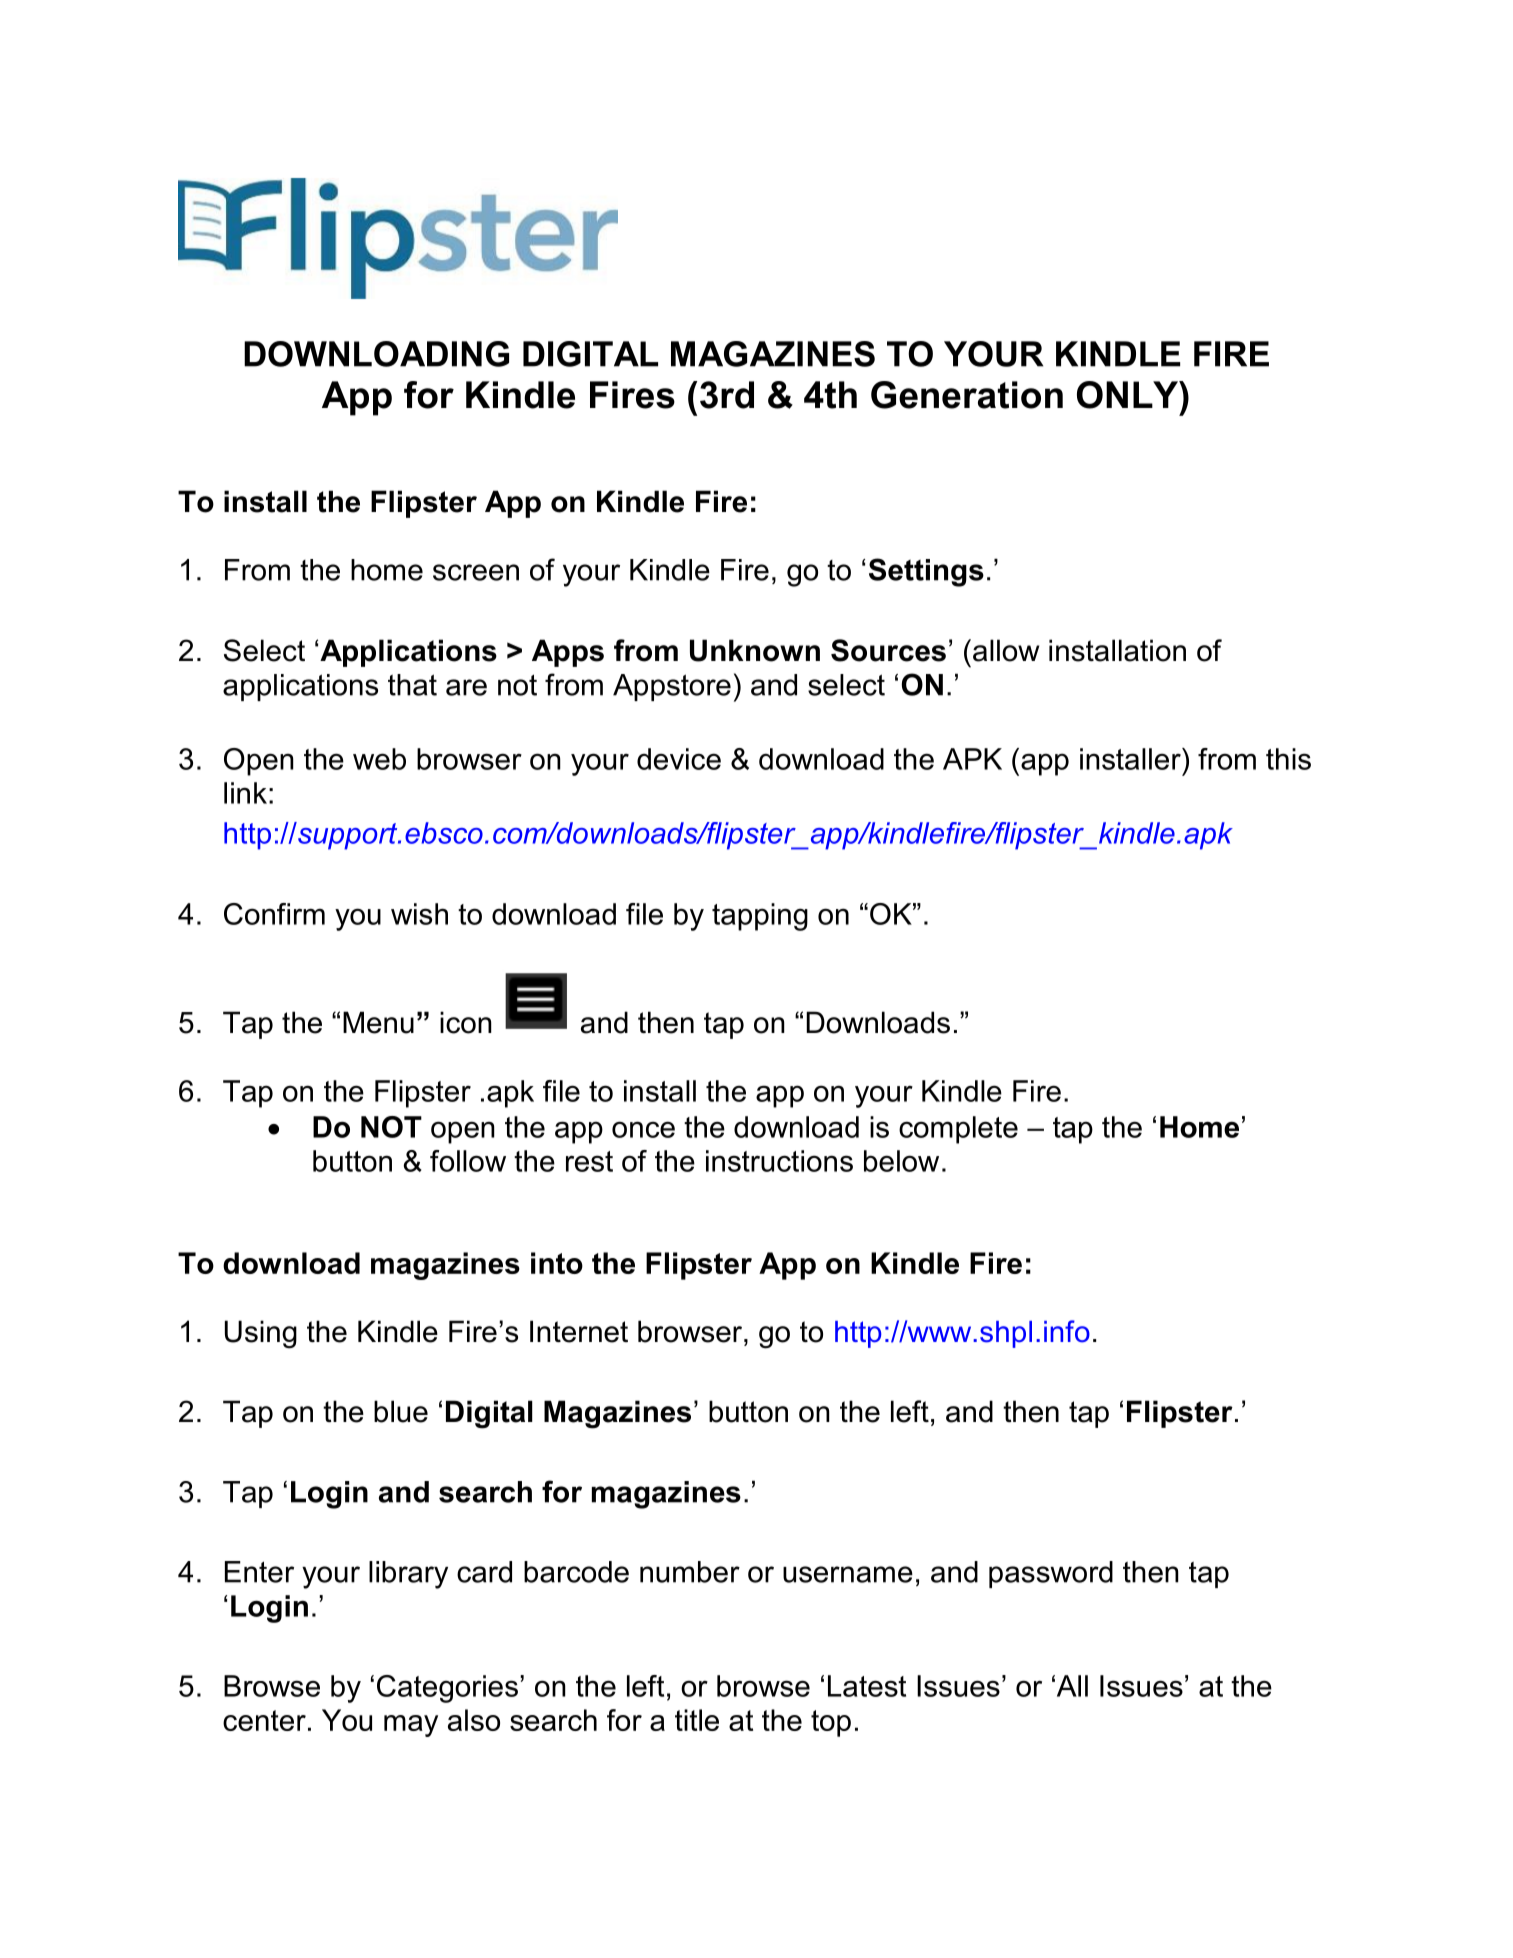 Image resolution: width=1513 pixels, height=1958 pixels. I want to click on may, so click(411, 1726).
